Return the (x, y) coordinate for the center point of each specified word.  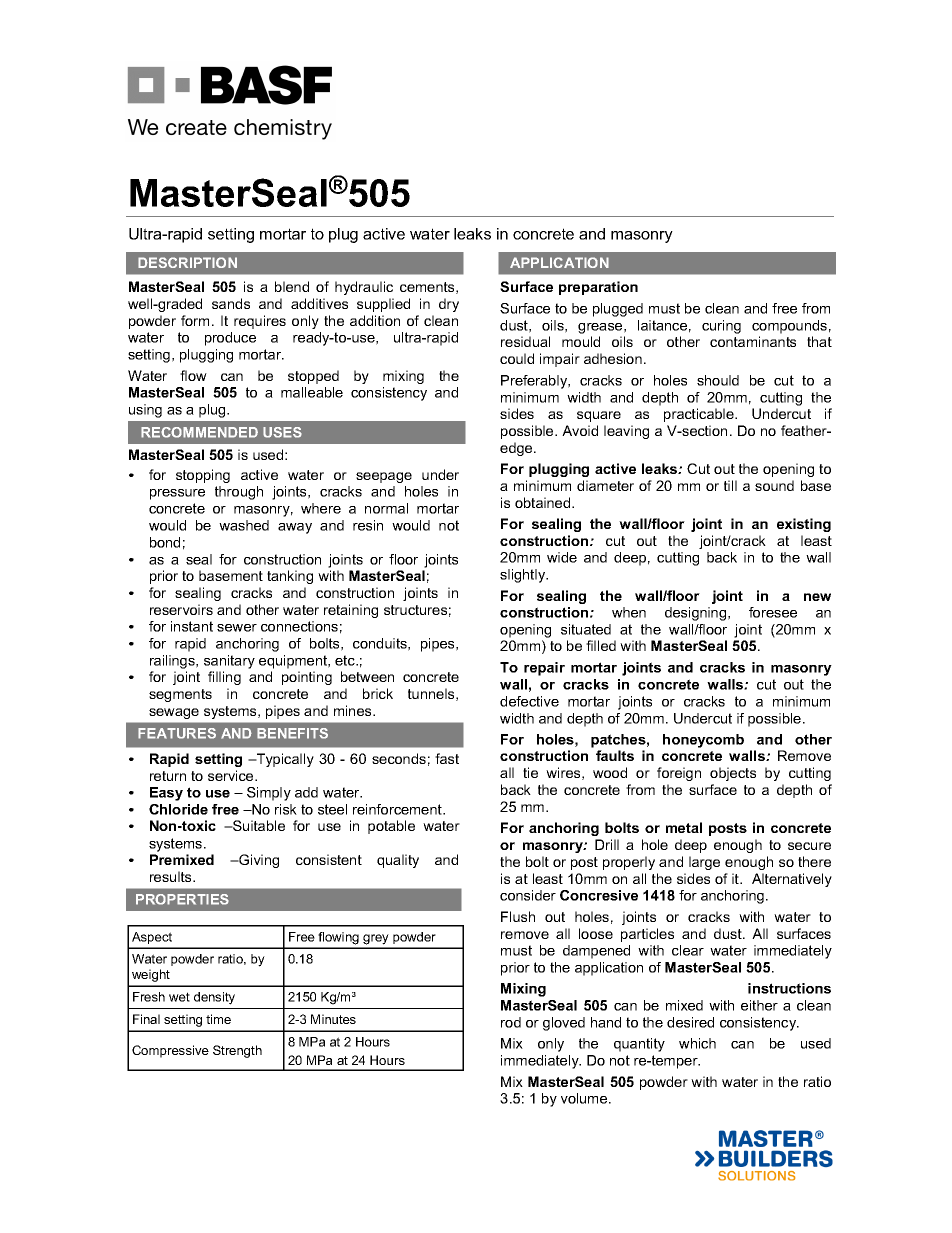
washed (244, 525)
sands (231, 303)
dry (449, 305)
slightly (524, 576)
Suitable (258, 825)
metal (684, 827)
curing (721, 327)
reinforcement (398, 809)
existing (804, 525)
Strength (237, 1051)
